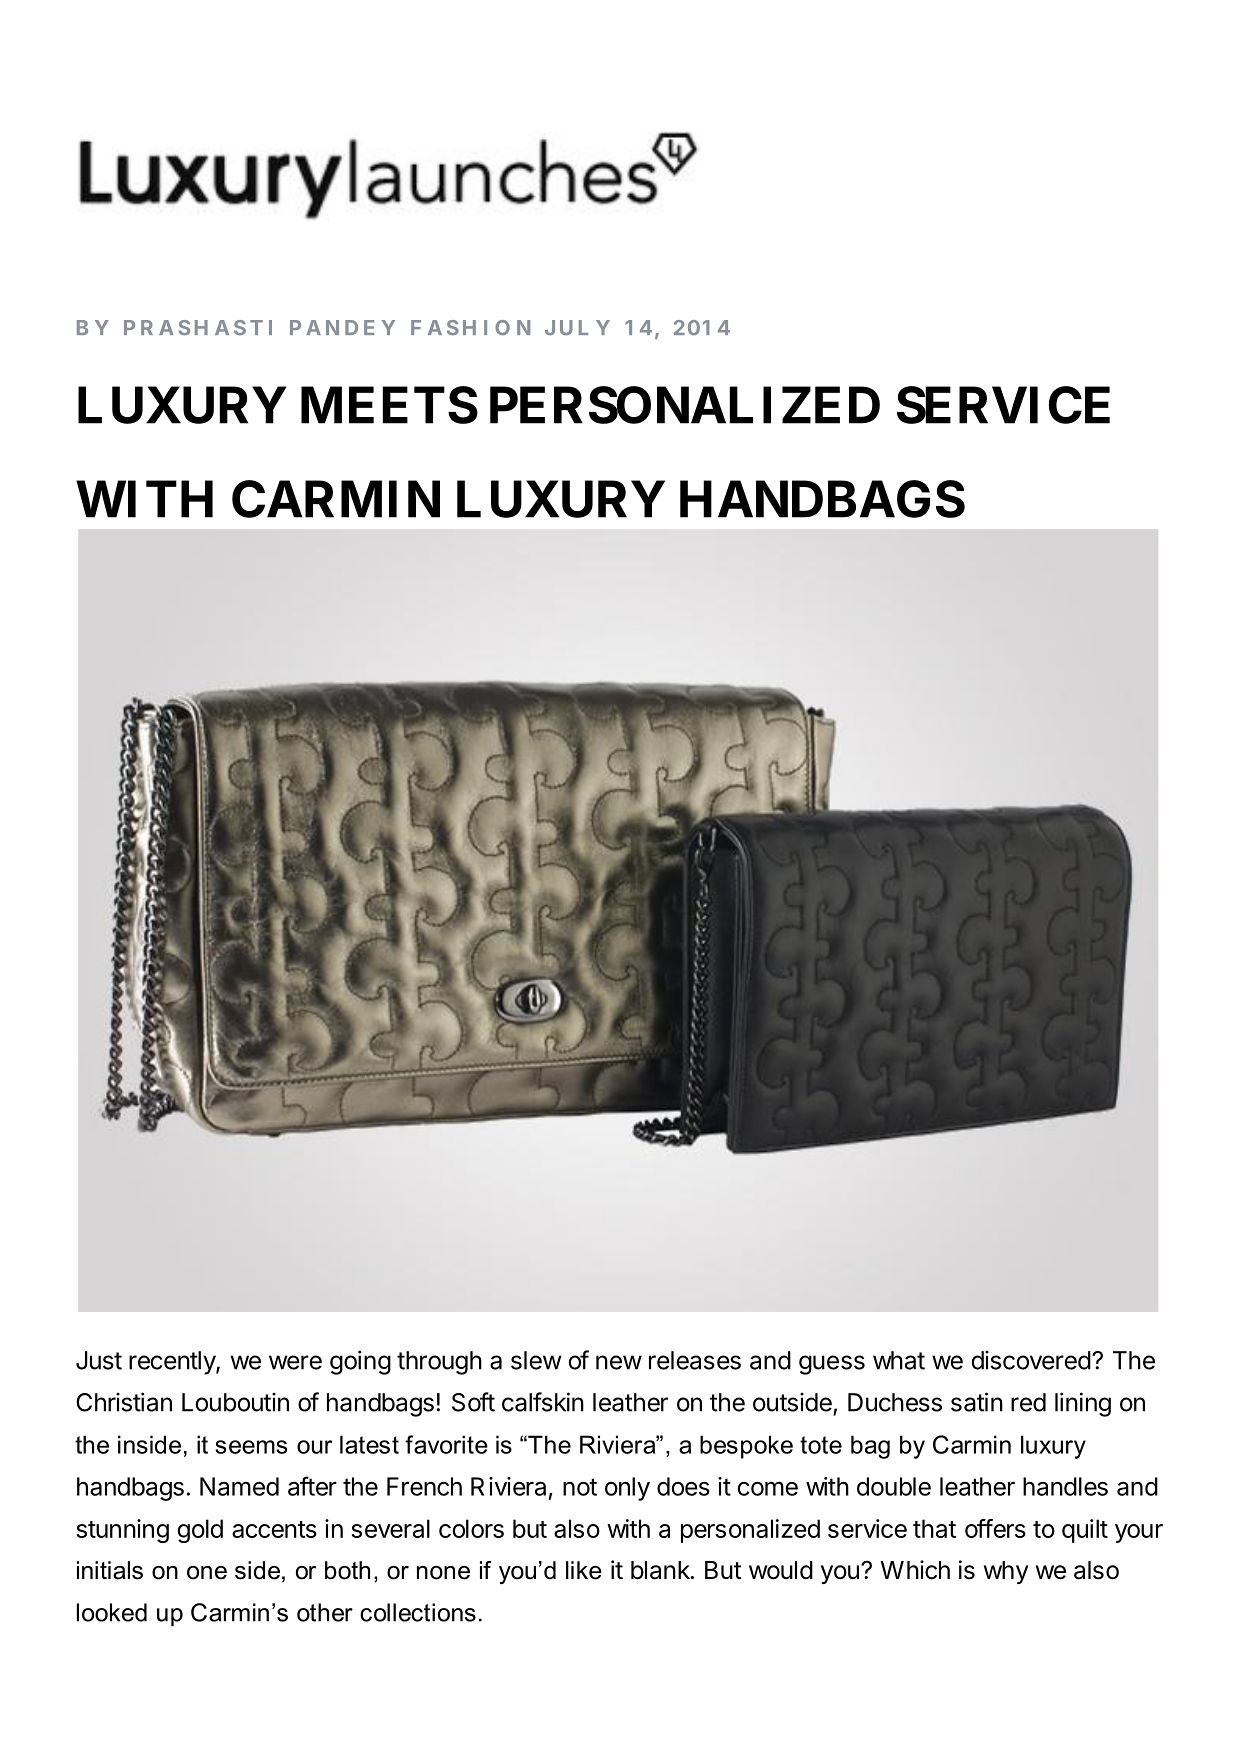 This screenshot has width=1243, height=1758. What do you see at coordinates (995, 1528) in the screenshot?
I see `offers` at bounding box center [995, 1528].
